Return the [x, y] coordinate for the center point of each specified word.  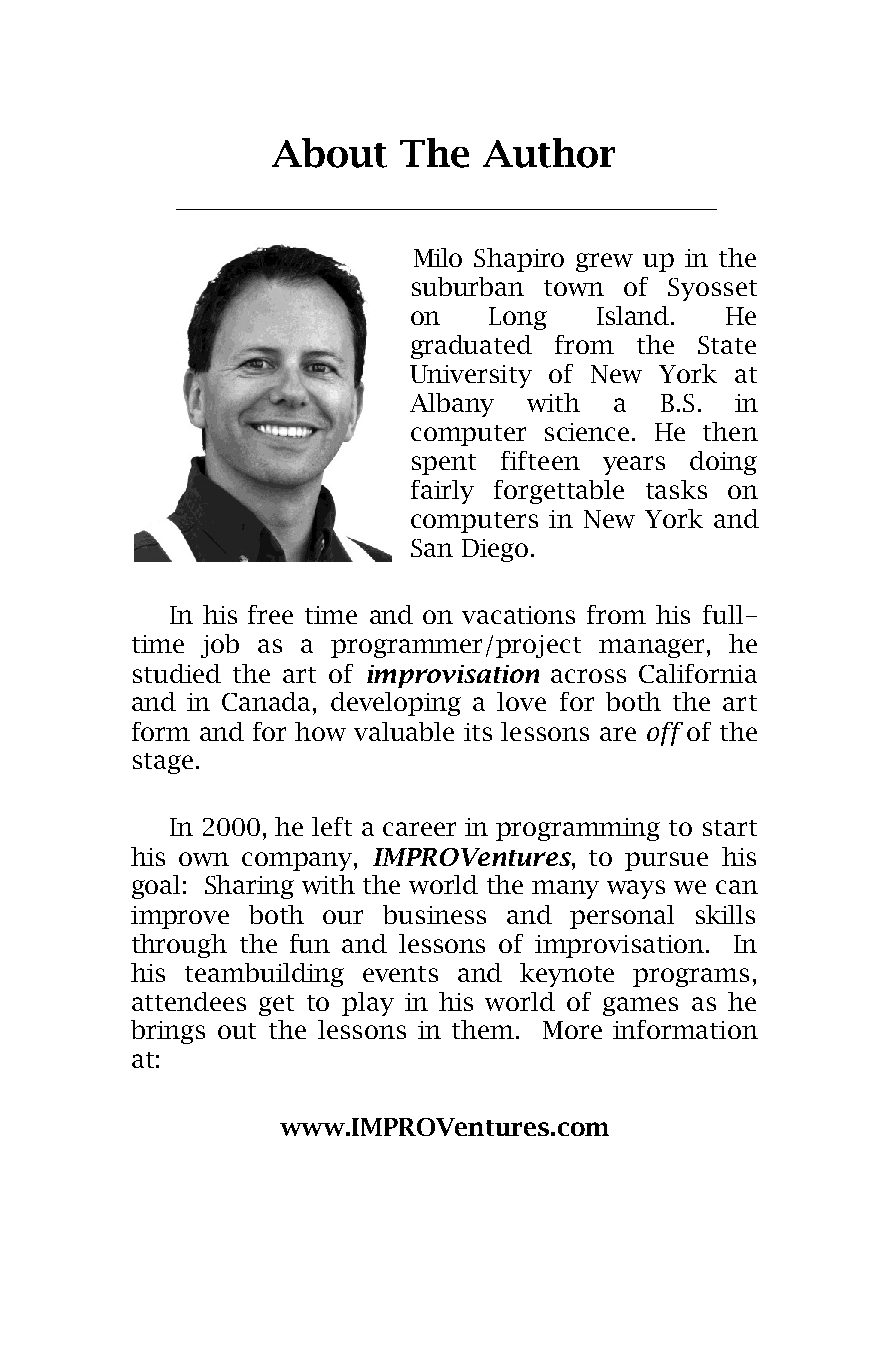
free [270, 614]
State [727, 345]
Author [549, 153]
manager [651, 648]
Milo [438, 257]
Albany [452, 405]
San [432, 548]
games [640, 1006]
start [730, 828]
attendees [189, 1001]
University [471, 376]
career [419, 829]
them [483, 1029]
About [329, 153]
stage [163, 763]
